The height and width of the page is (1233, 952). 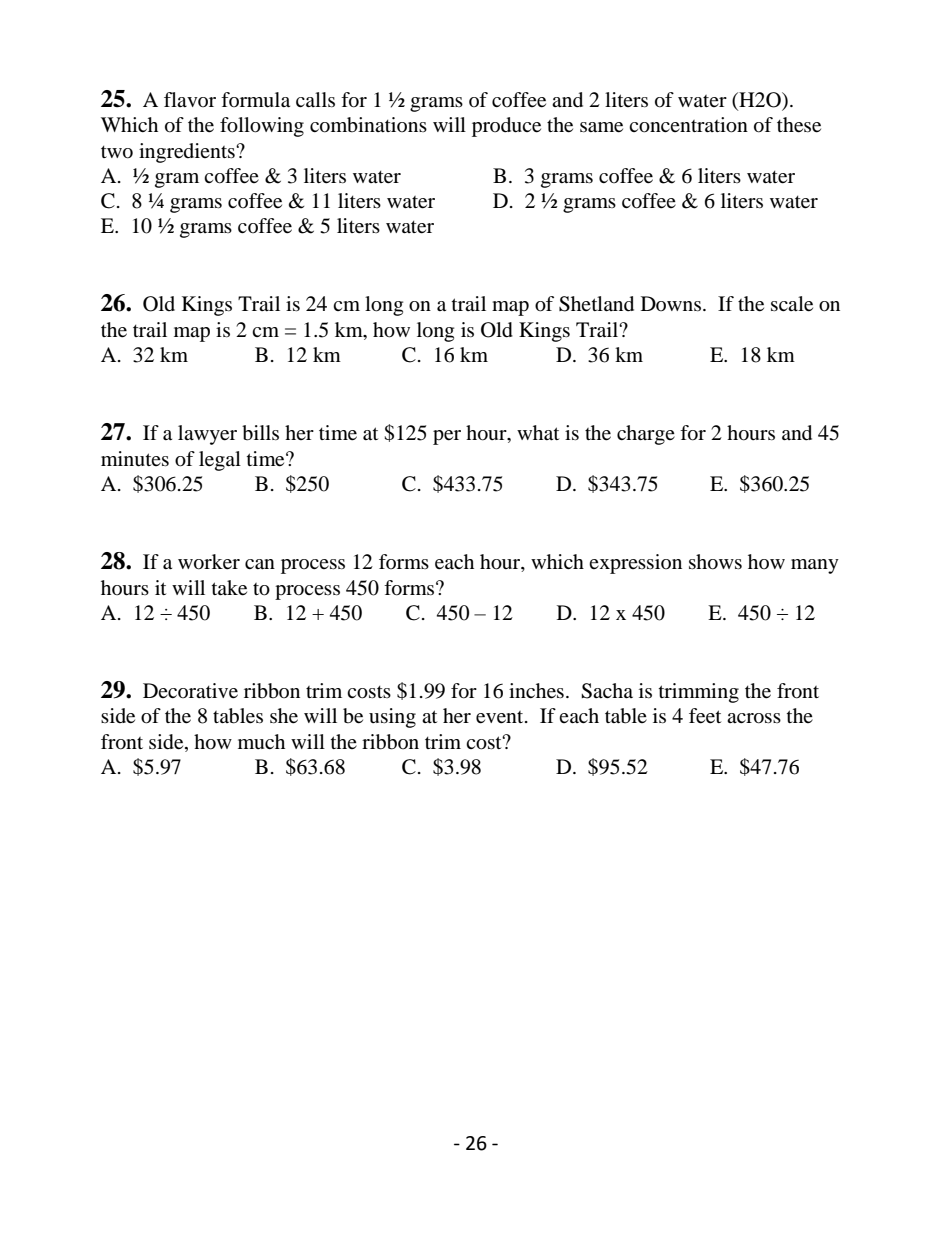 What do you see at coordinates (501, 717) in the page?
I see `event` at bounding box center [501, 717].
